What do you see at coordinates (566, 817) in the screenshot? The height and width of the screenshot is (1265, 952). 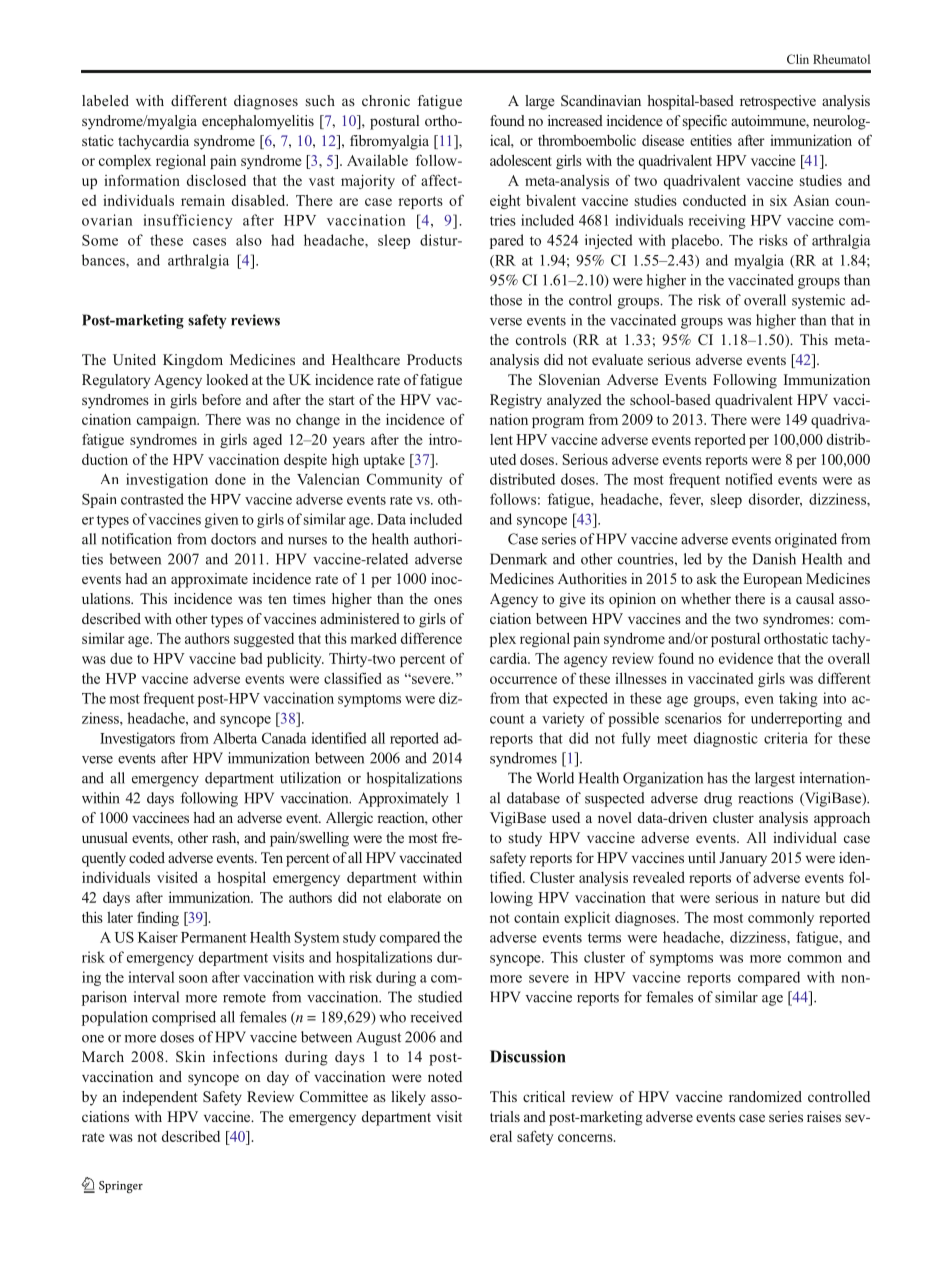 I see `used` at bounding box center [566, 817].
